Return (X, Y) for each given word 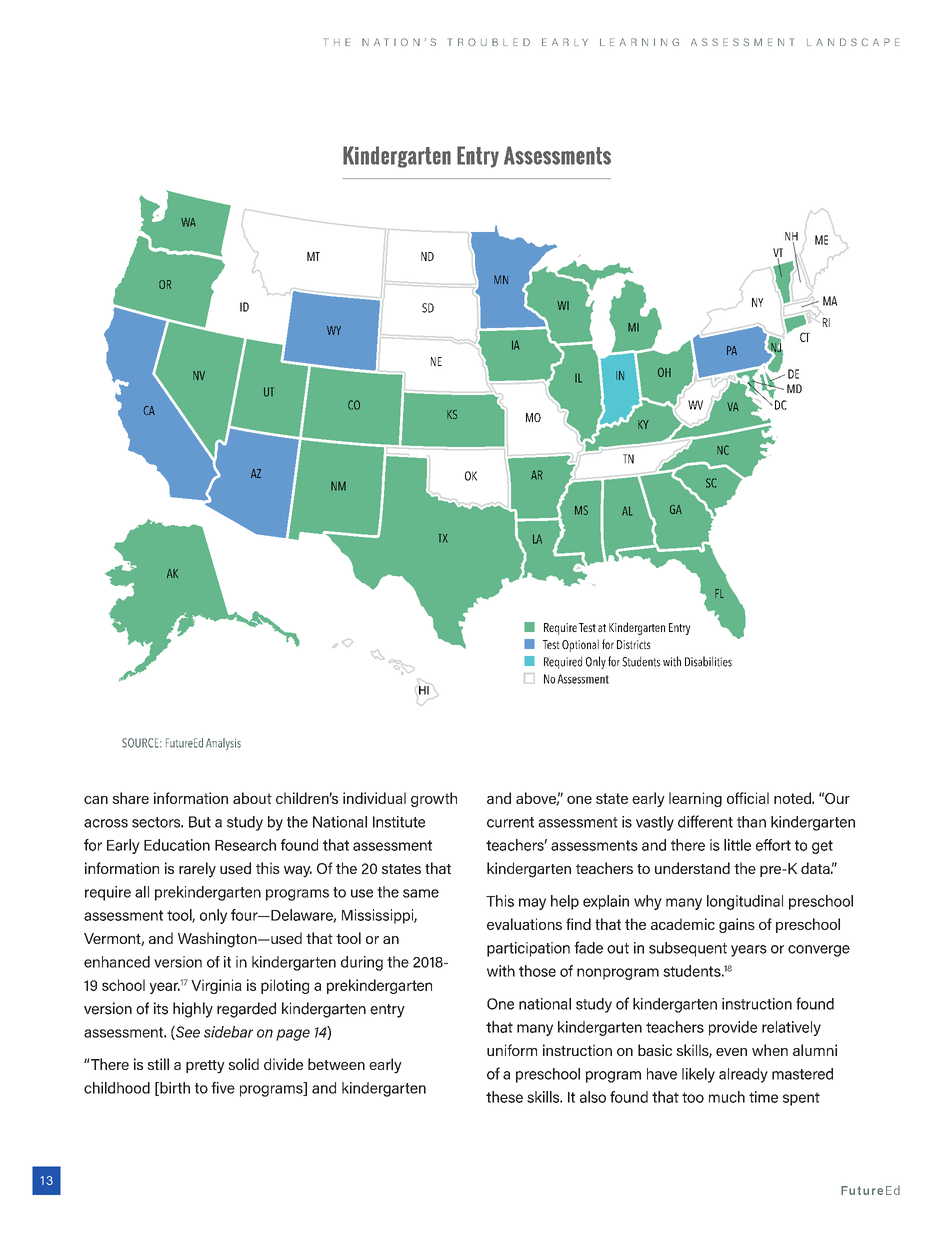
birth (174, 1089)
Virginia (216, 986)
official (748, 798)
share (130, 798)
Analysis (223, 744)
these (504, 1097)
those (537, 971)
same (421, 893)
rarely (197, 870)
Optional (580, 645)
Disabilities (708, 661)
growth (434, 799)
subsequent (688, 949)
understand (692, 868)
